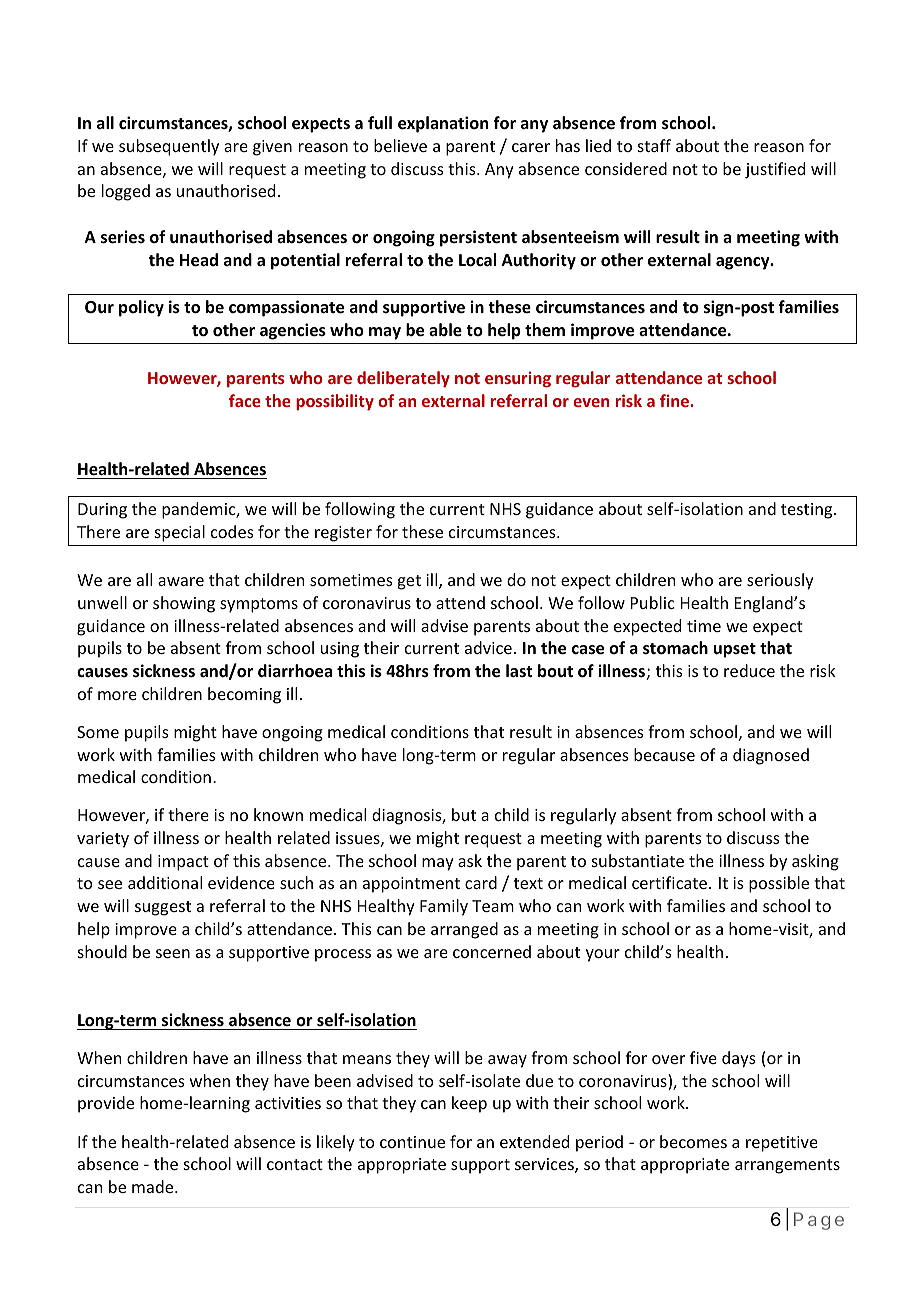 Image resolution: width=924 pixels, height=1308 pixels. Describe the element at coordinates (443, 124) in the screenshot. I see `explanation` at that location.
